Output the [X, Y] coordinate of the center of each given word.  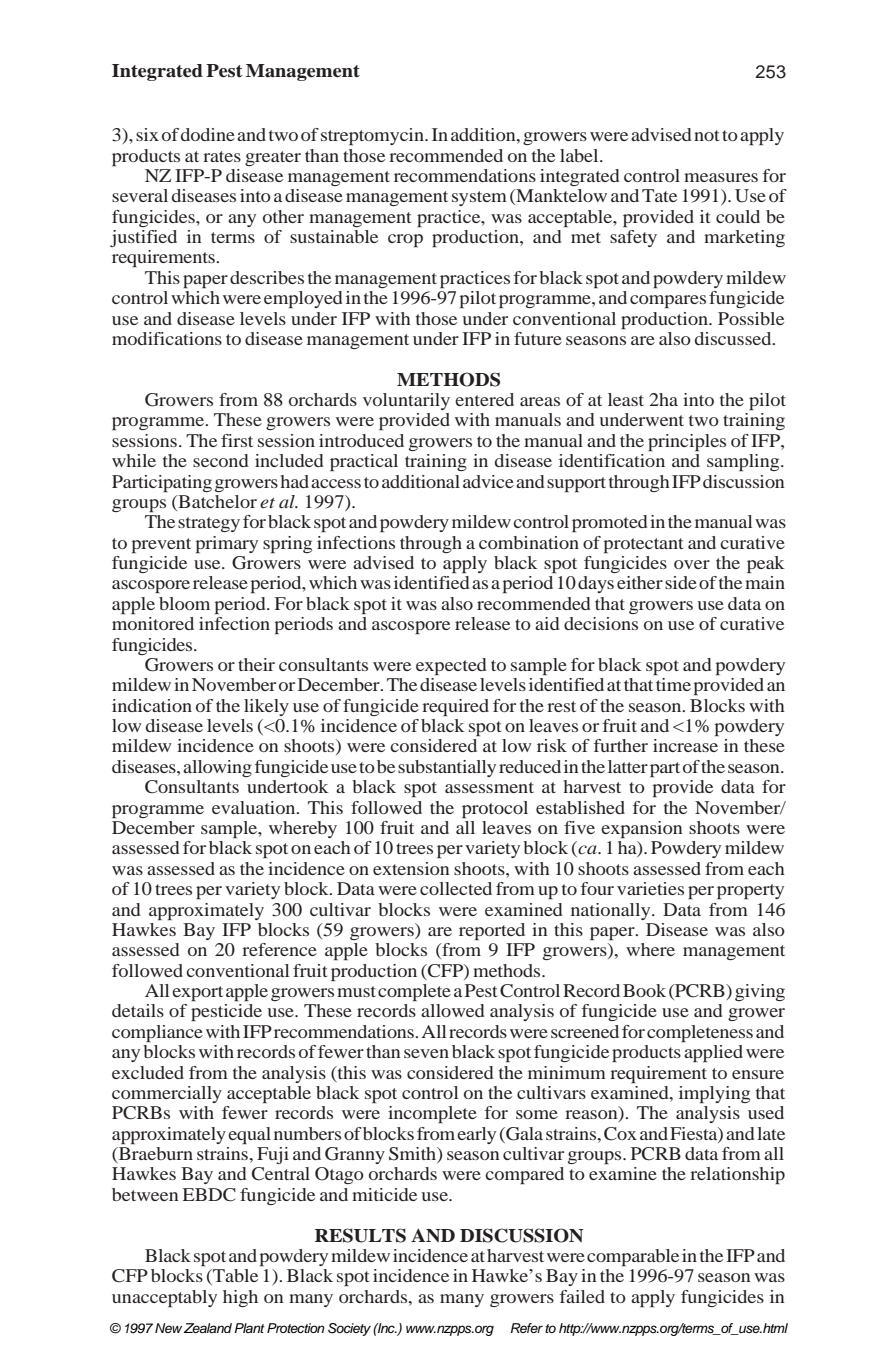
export [197, 993]
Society [349, 1329]
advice [488, 481]
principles [687, 442]
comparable [633, 1257]
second [221, 460]
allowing [217, 768]
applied [713, 1053]
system [479, 198]
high [240, 1298]
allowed [453, 1010]
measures [721, 177]
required [455, 707]
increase [685, 745]
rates [222, 156]
